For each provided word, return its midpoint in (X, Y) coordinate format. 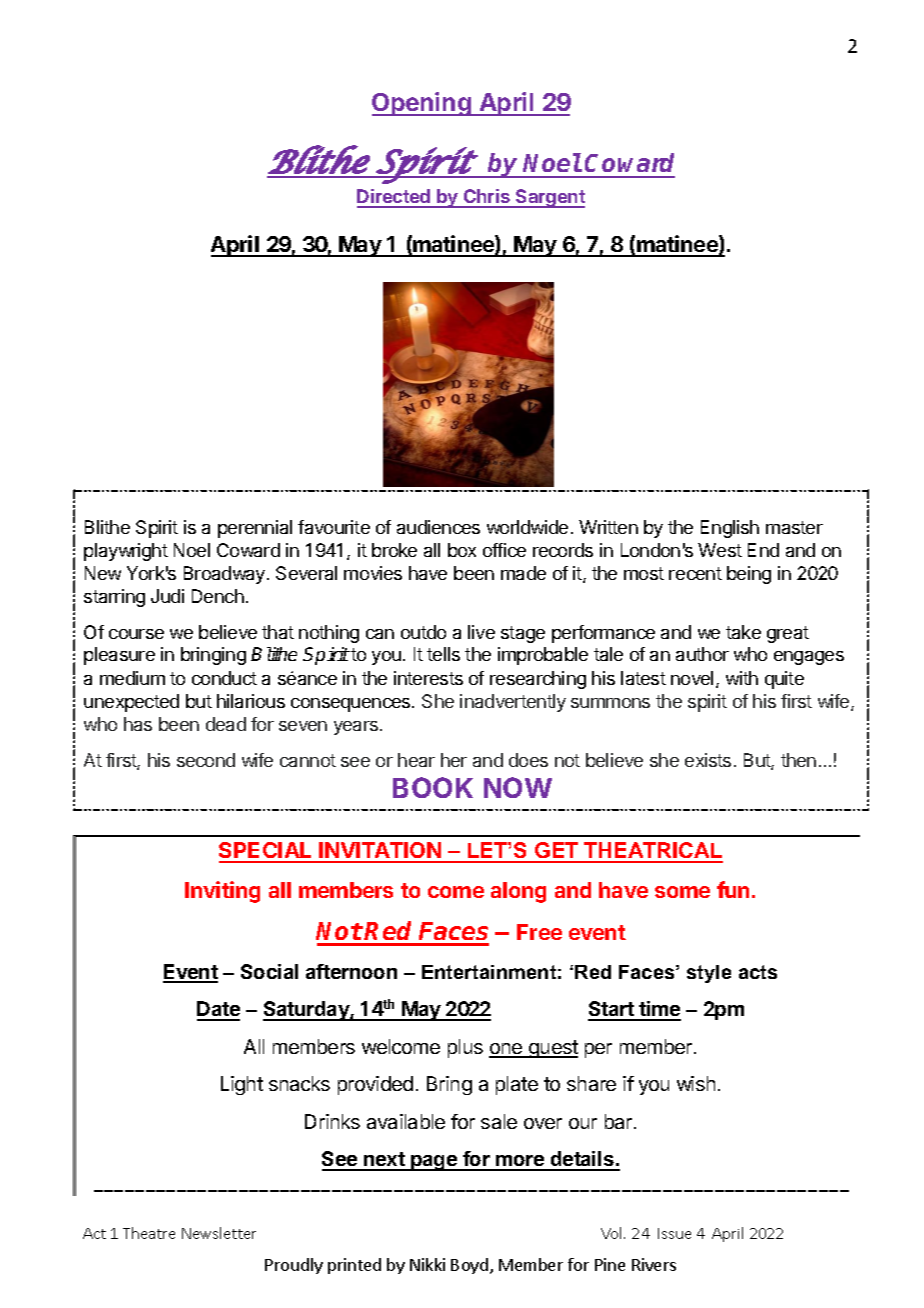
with (742, 678)
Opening (422, 104)
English (730, 529)
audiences (438, 527)
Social (269, 971)
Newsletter (219, 1233)
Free (539, 932)
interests (428, 678)
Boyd (469, 1266)
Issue (674, 1233)
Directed (395, 198)
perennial (255, 529)
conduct (224, 678)
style (709, 974)
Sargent (549, 198)
